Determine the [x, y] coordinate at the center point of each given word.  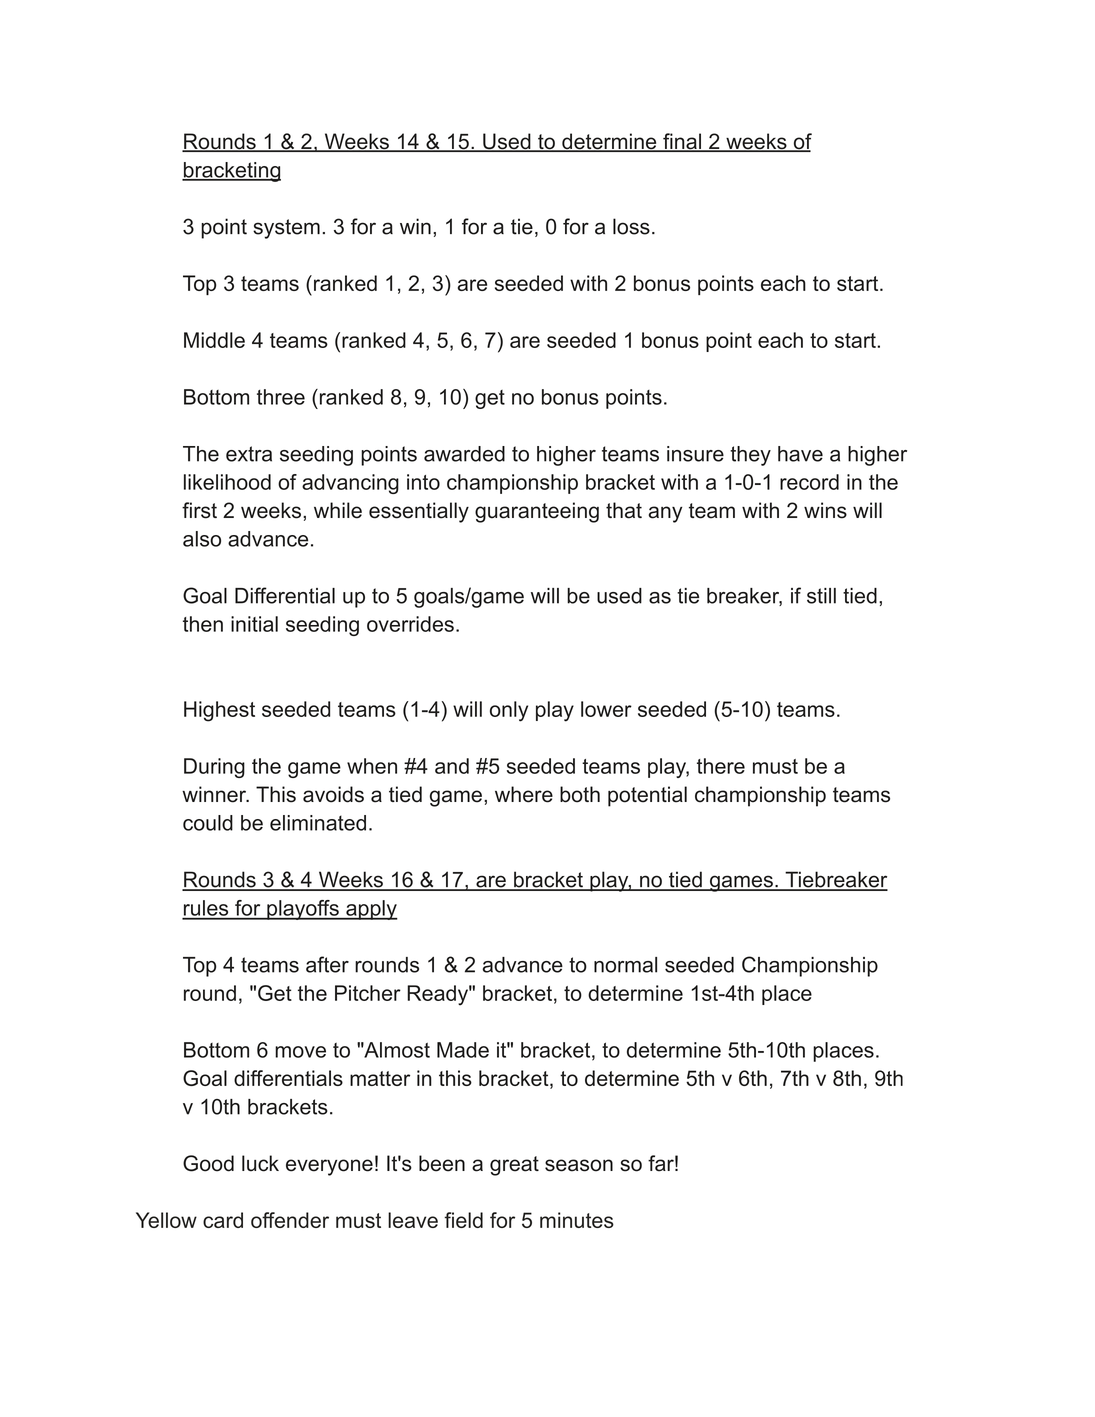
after [327, 964]
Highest [219, 711]
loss [631, 226]
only [509, 711]
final [682, 142]
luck [260, 1163]
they [750, 456]
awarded [464, 454]
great [514, 1166]
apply [371, 910]
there [721, 766]
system [286, 229]
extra [249, 454]
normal [625, 965]
